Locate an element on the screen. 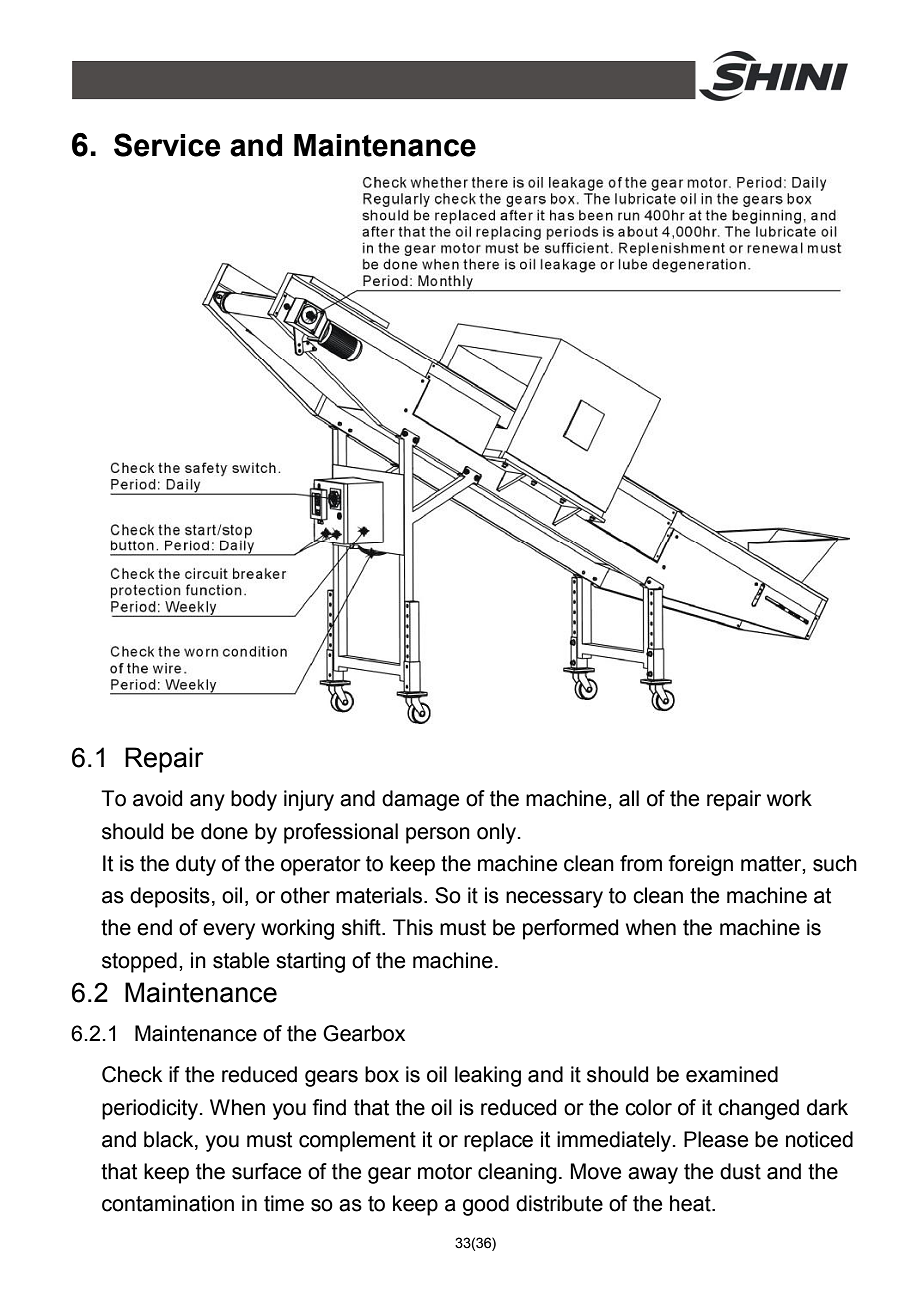 The height and width of the screenshot is (1307, 924). damage is located at coordinates (420, 800).
